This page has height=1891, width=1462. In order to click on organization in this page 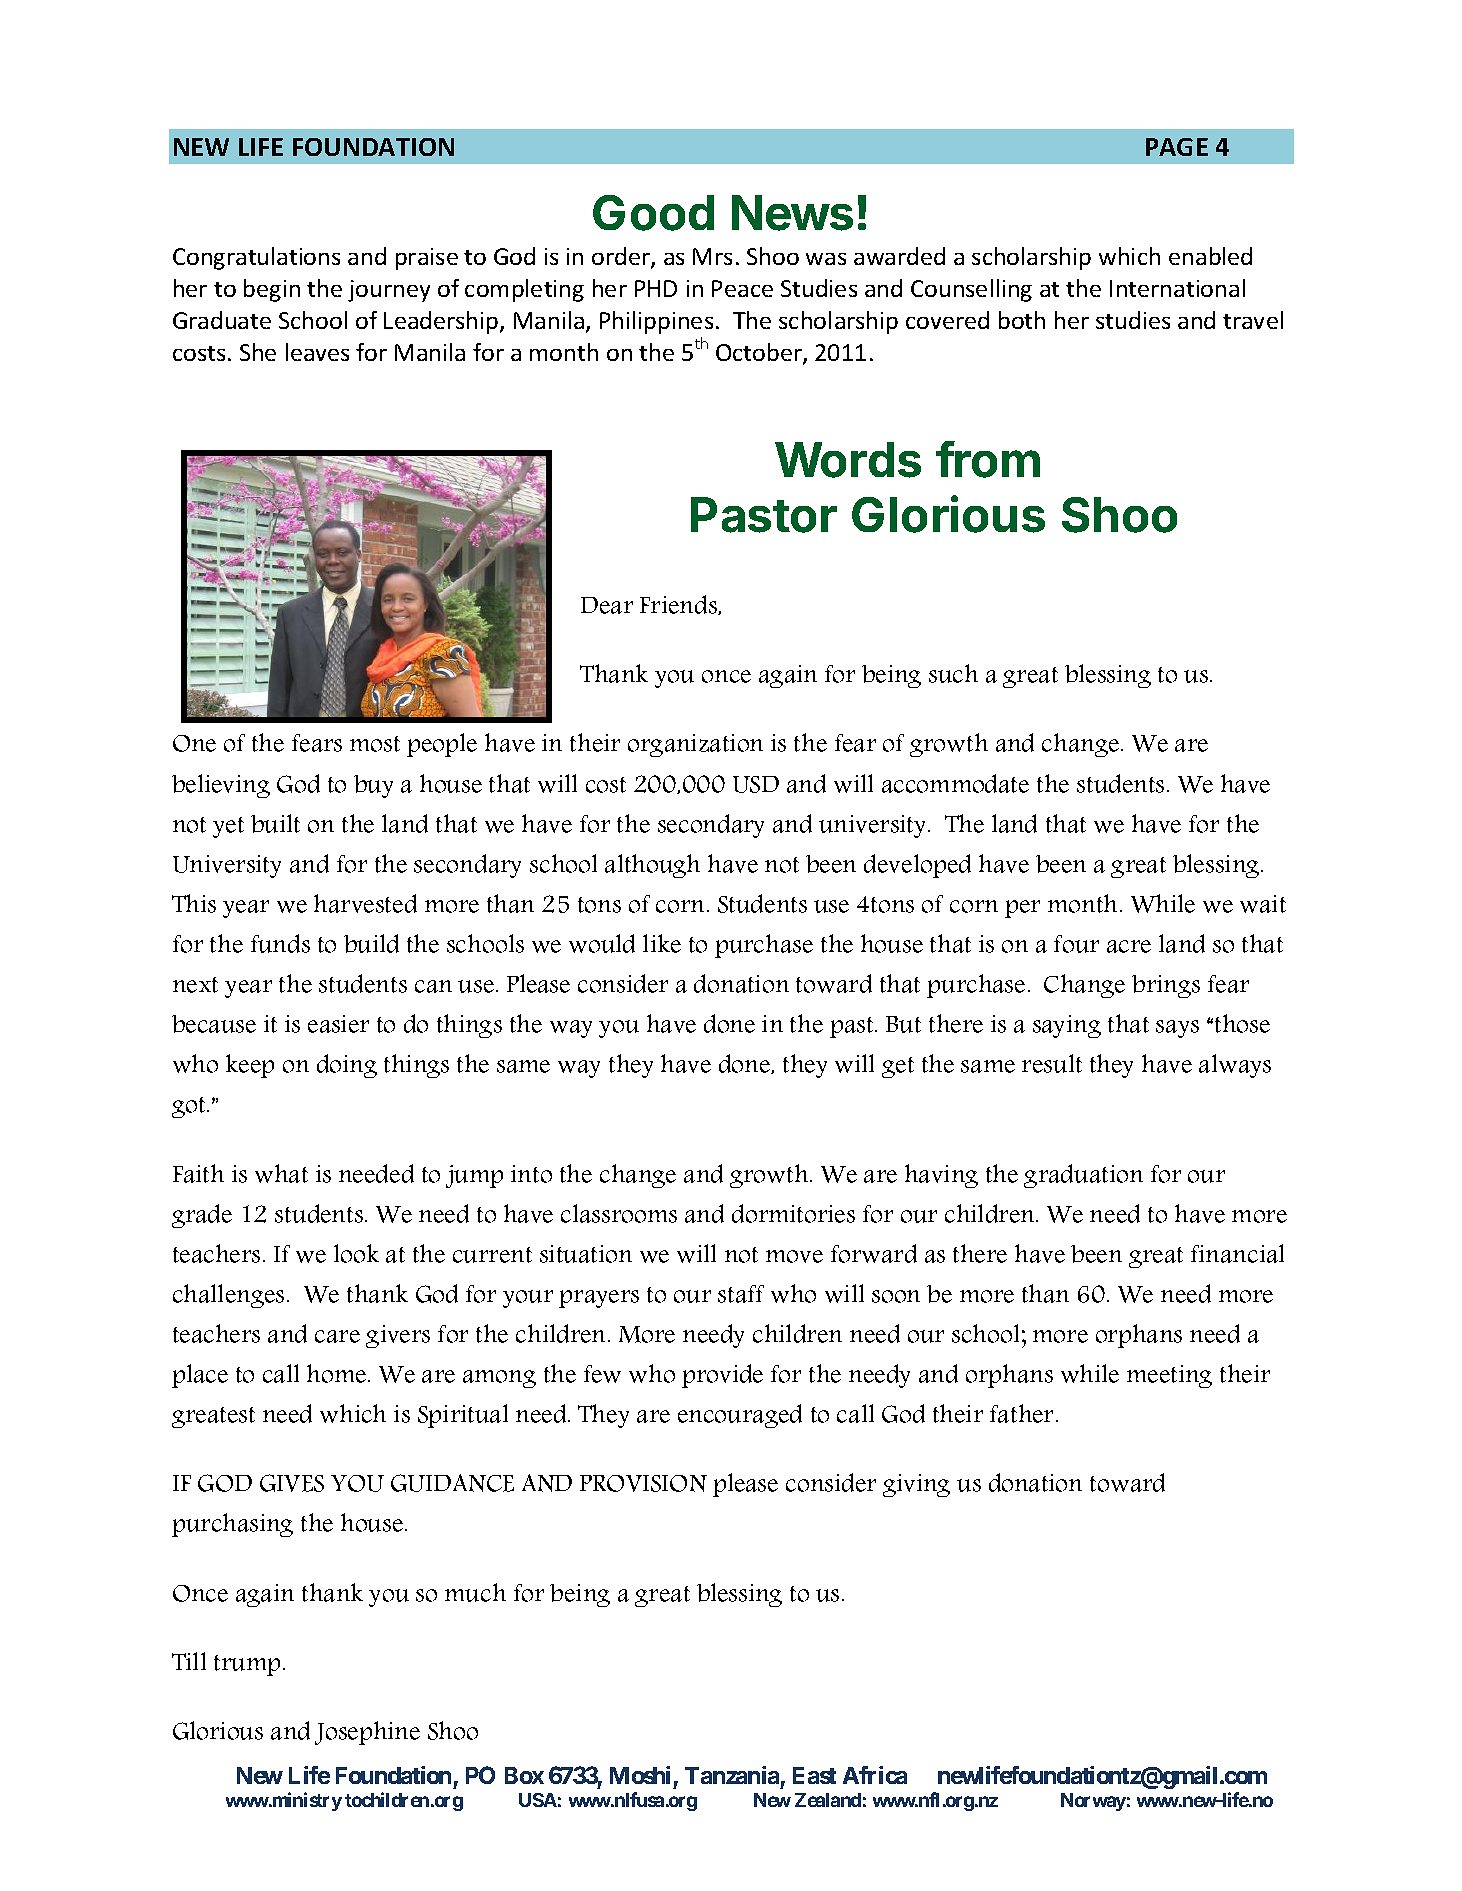, I will do `click(695, 745)`.
